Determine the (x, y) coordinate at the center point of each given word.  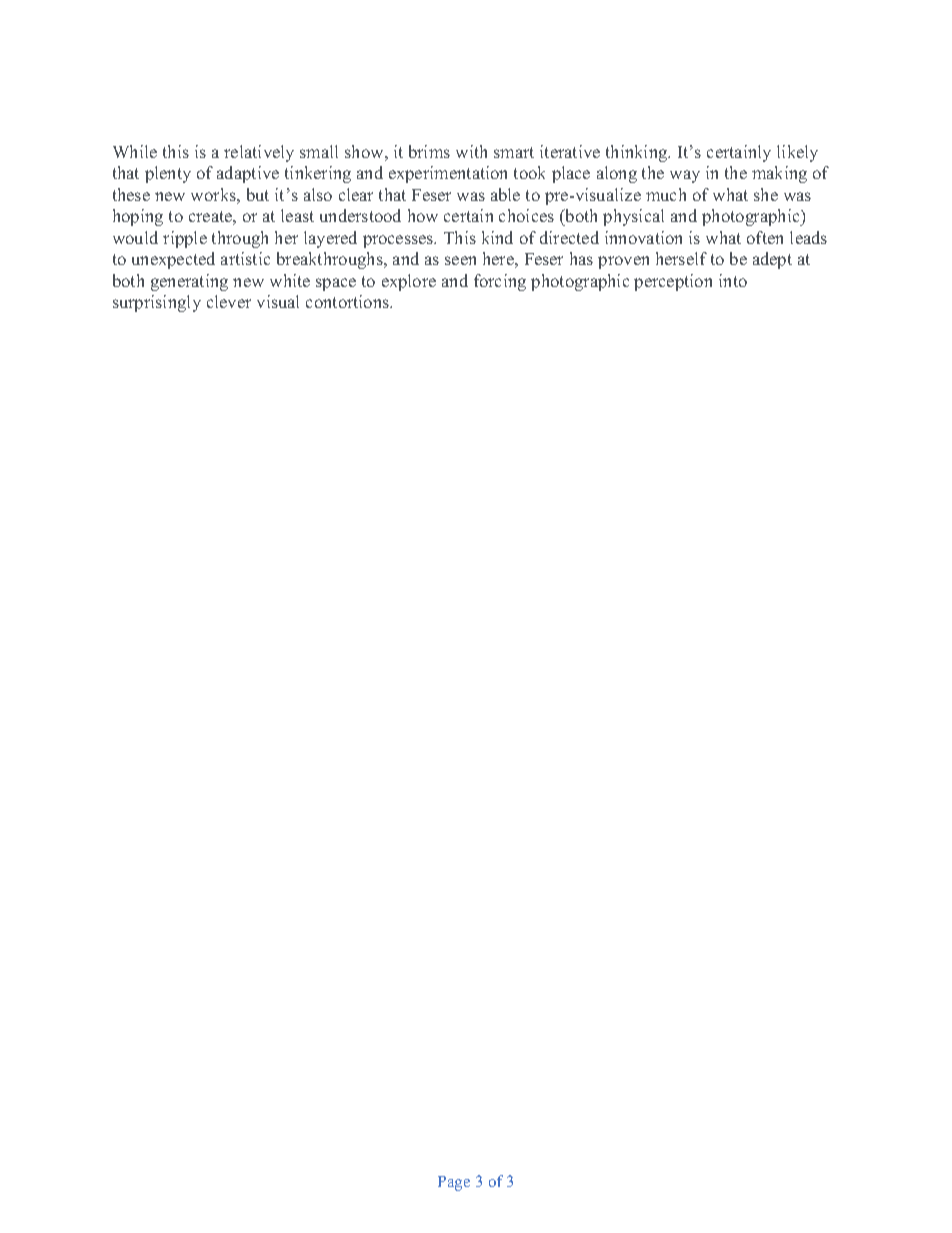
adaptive (248, 174)
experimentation (448, 174)
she (766, 194)
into (733, 280)
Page (454, 1183)
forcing (500, 282)
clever (229, 301)
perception (673, 282)
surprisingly (157, 303)
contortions (349, 301)
